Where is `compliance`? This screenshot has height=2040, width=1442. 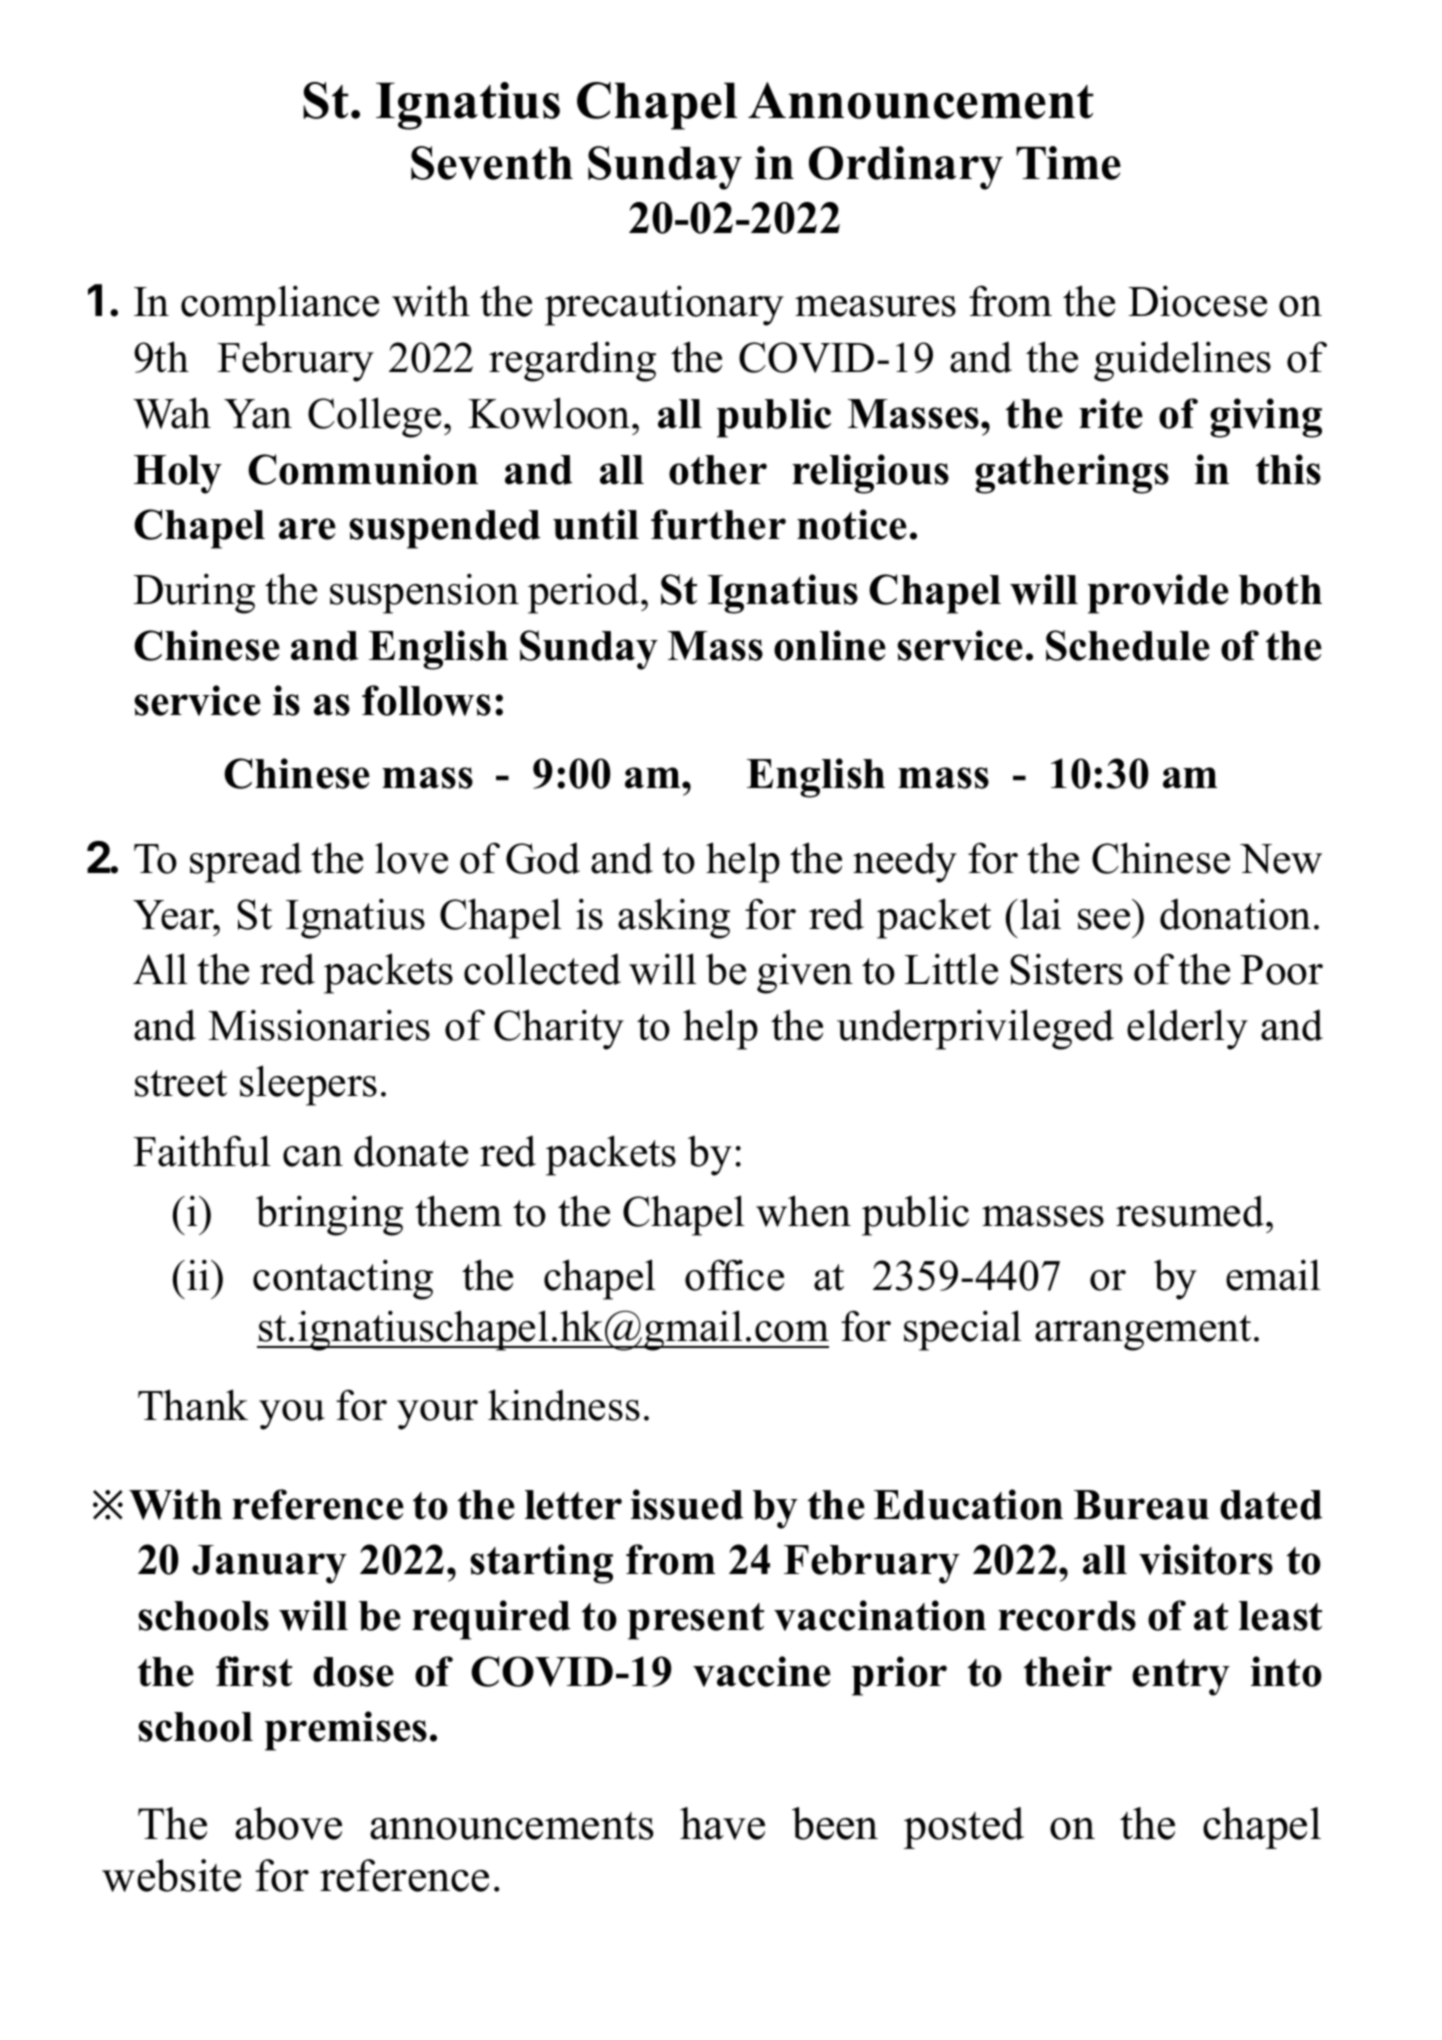
compliance is located at coordinates (280, 305).
